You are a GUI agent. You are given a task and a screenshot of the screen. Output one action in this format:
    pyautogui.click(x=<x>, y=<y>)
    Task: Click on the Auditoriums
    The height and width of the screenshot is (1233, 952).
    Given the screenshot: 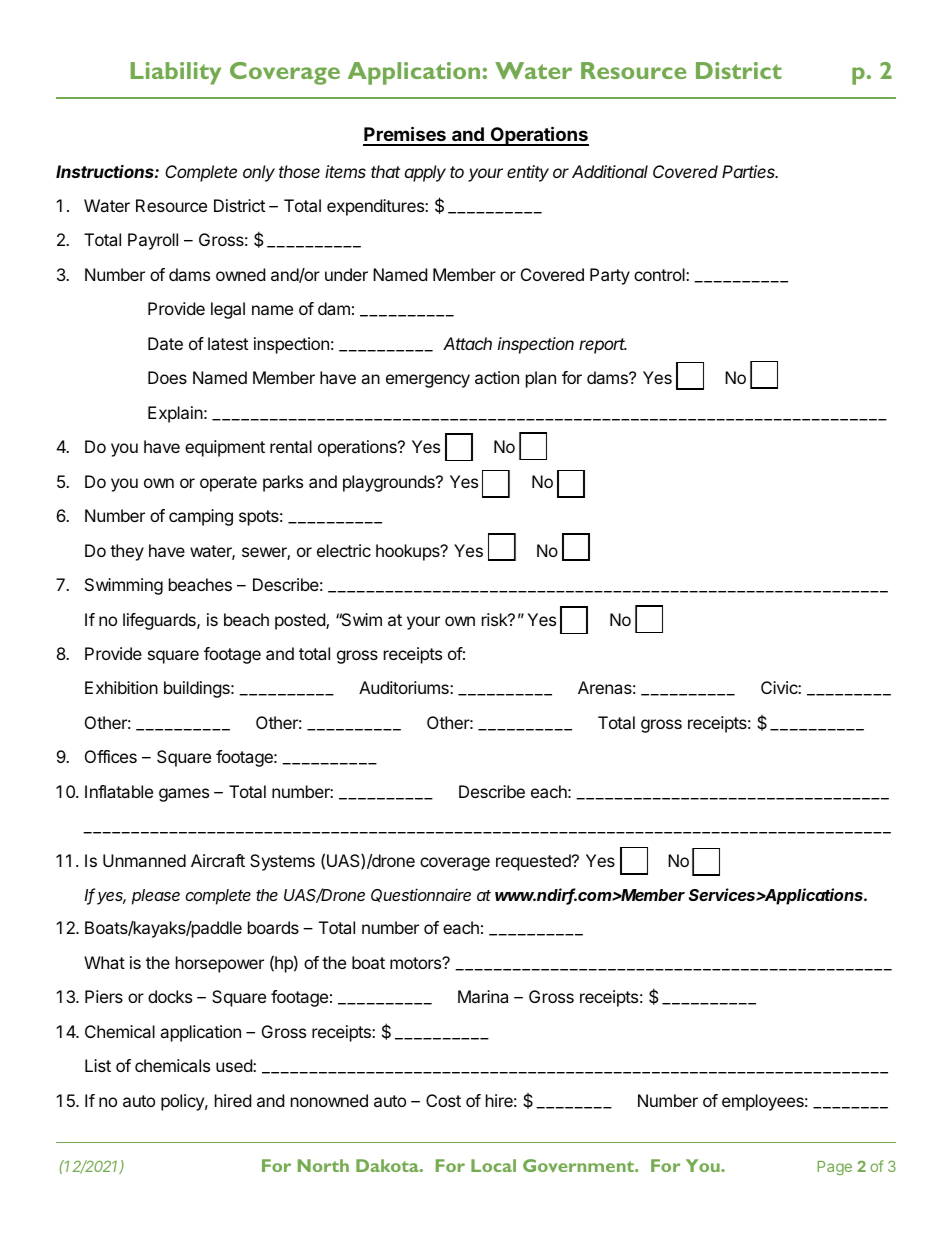 What is the action you would take?
    pyautogui.click(x=405, y=687)
